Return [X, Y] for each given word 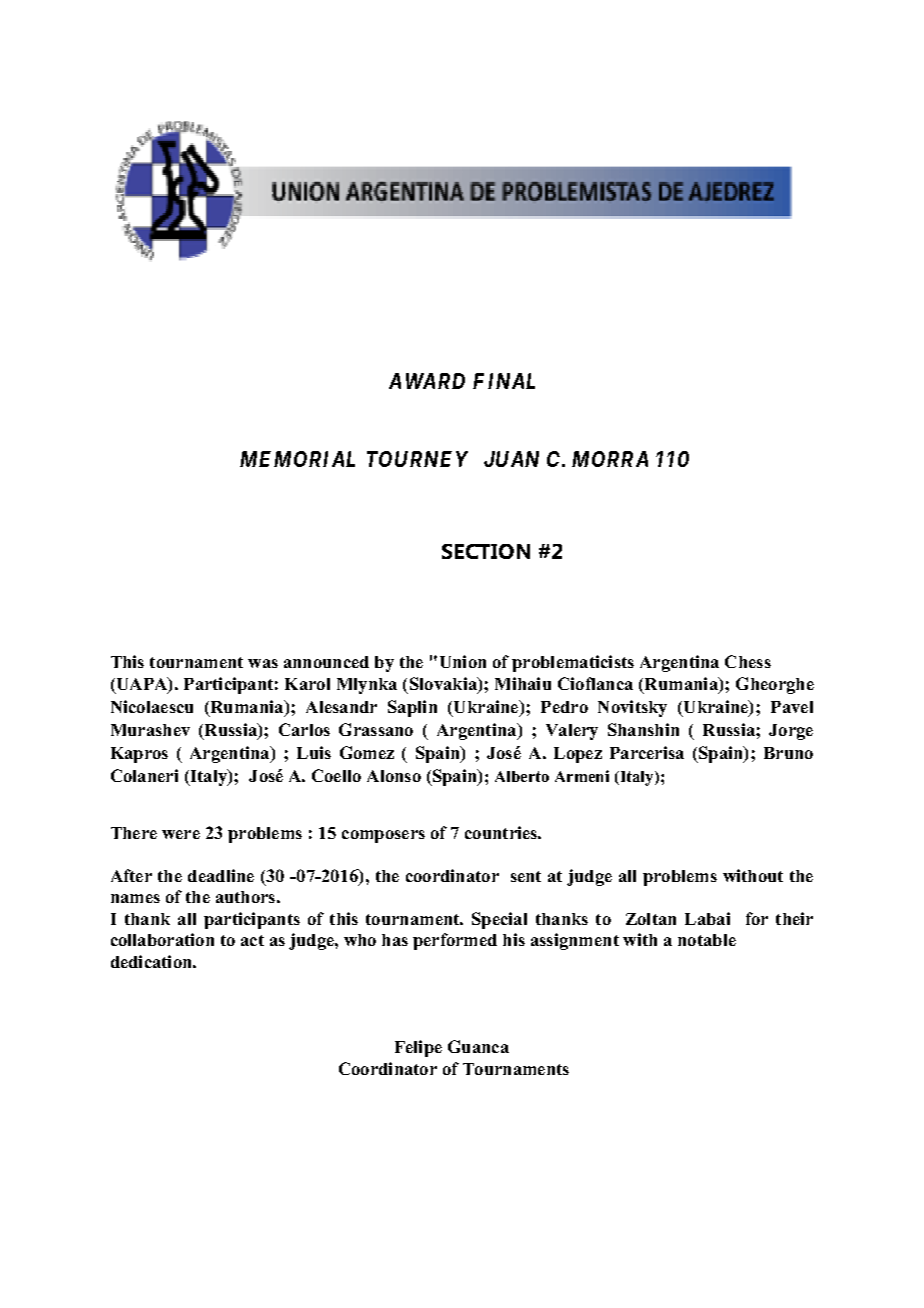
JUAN [511, 459]
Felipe [418, 1048]
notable [707, 940]
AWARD [427, 381]
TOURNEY [417, 459]
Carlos [304, 729]
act [252, 940]
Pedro [564, 707]
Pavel [792, 707]
